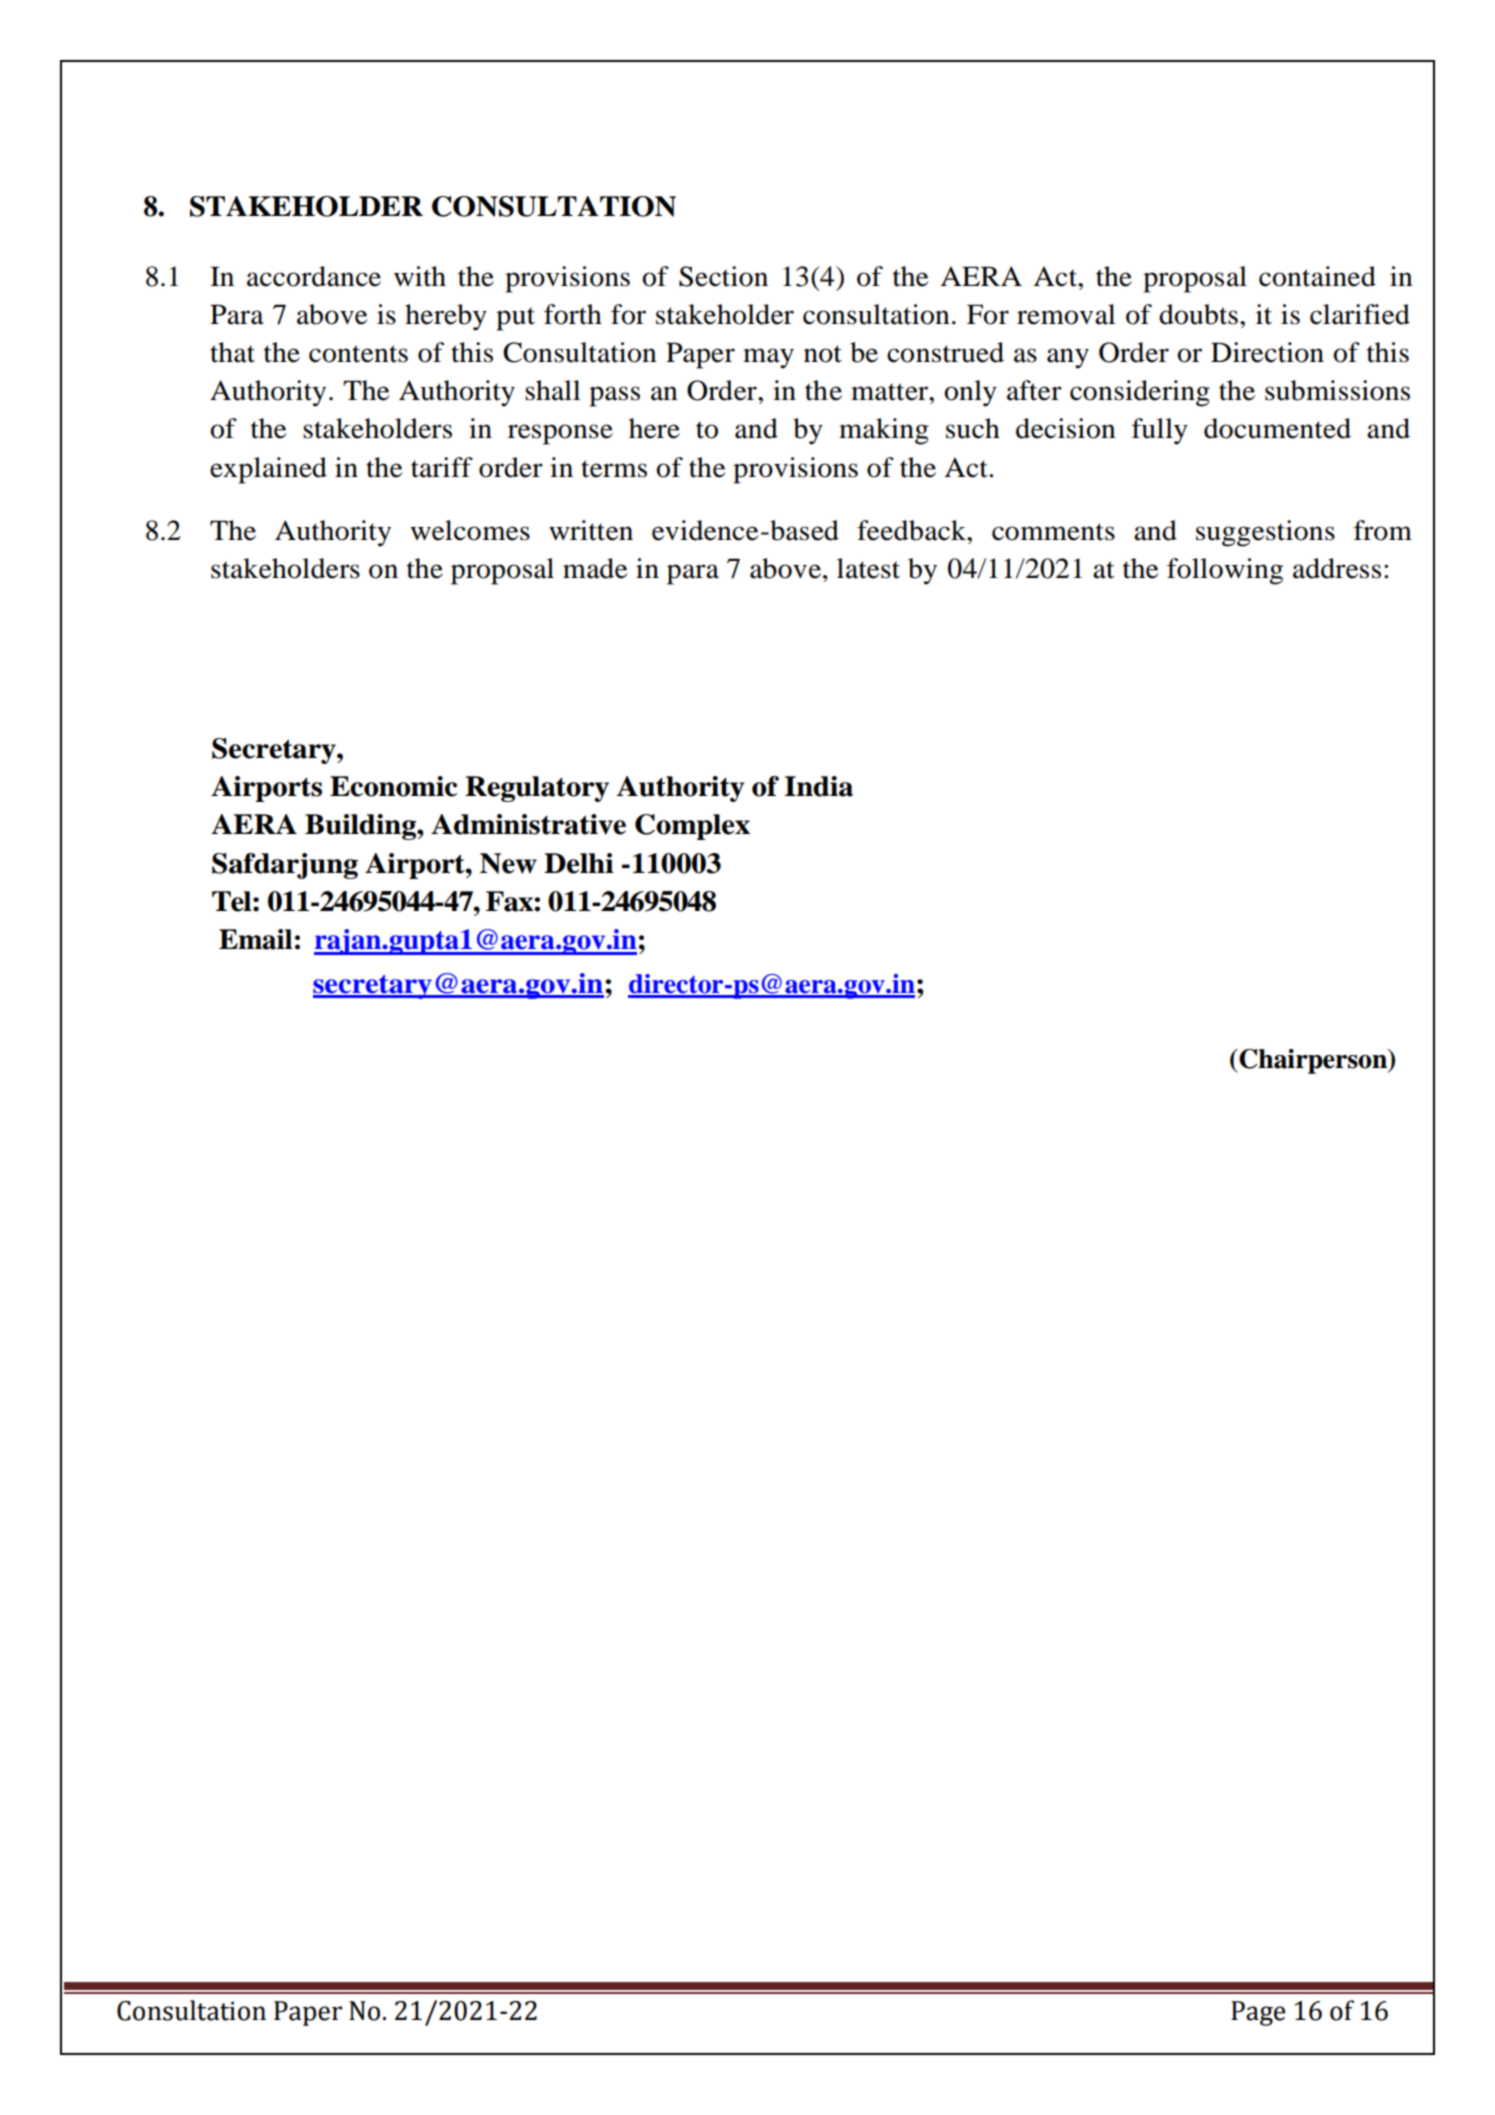 Image resolution: width=1495 pixels, height=2115 pixels. I want to click on contents, so click(358, 354).
